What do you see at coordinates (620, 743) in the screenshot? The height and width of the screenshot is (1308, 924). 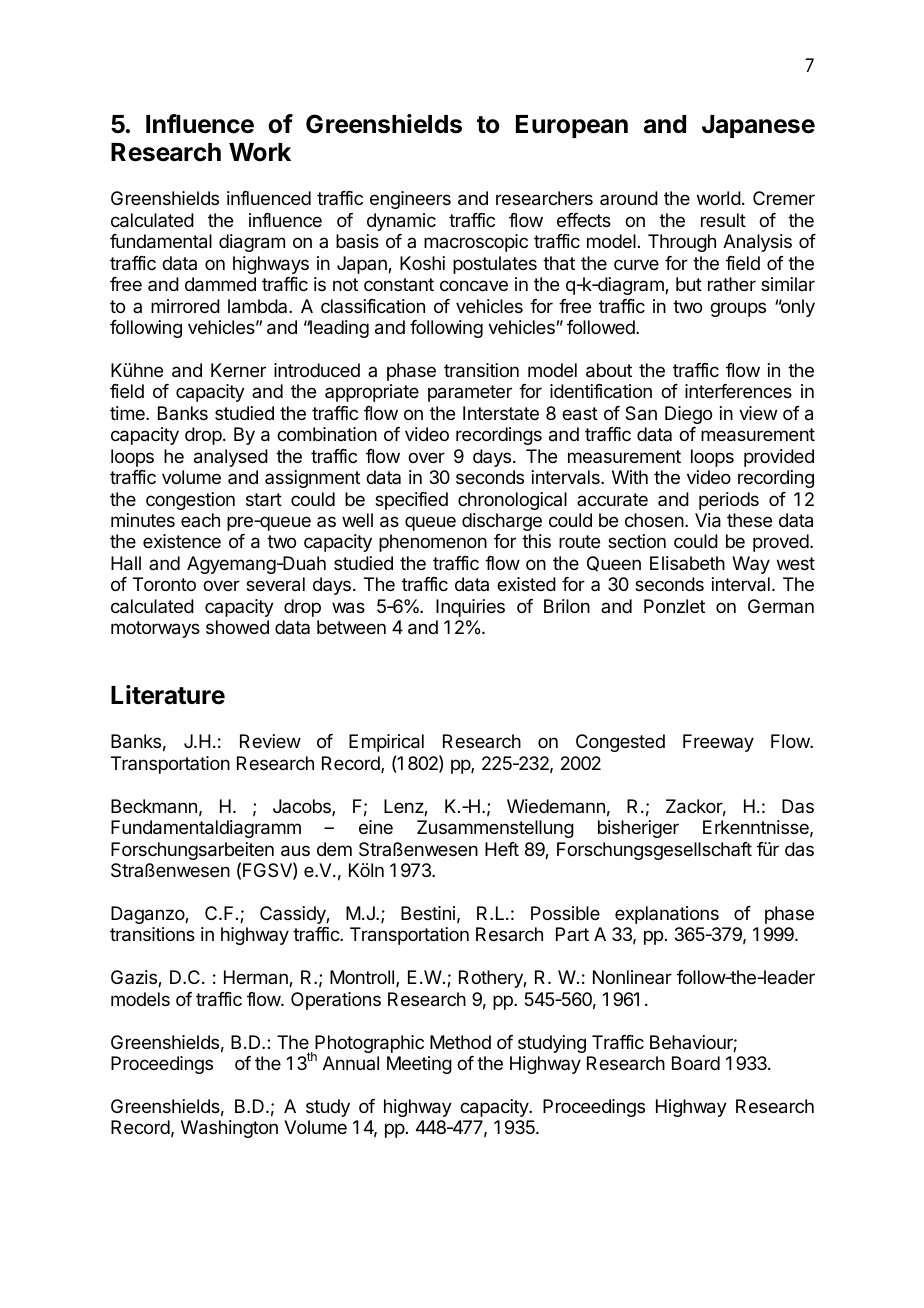 I see `Congested` at bounding box center [620, 743].
